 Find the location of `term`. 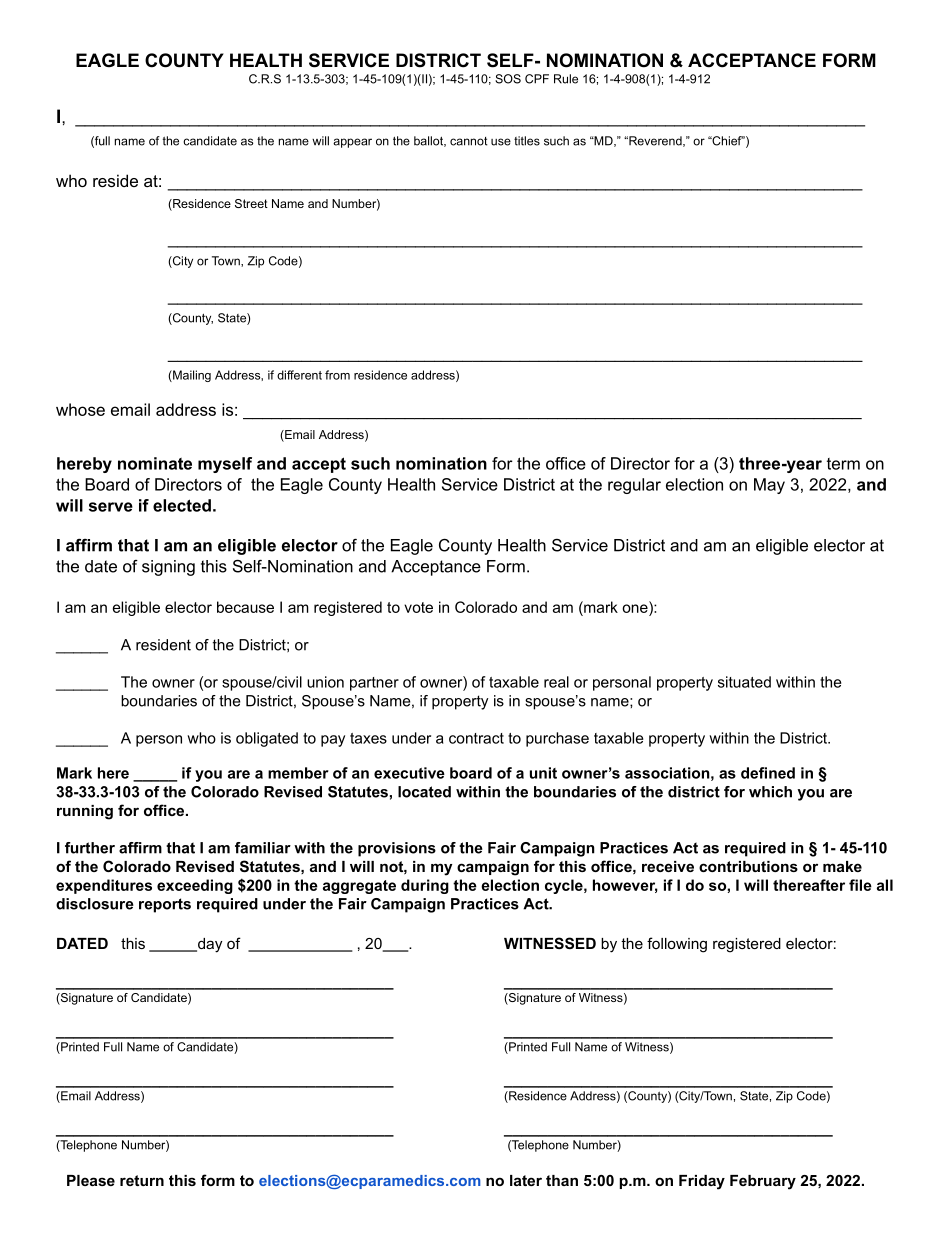

term is located at coordinates (843, 464).
